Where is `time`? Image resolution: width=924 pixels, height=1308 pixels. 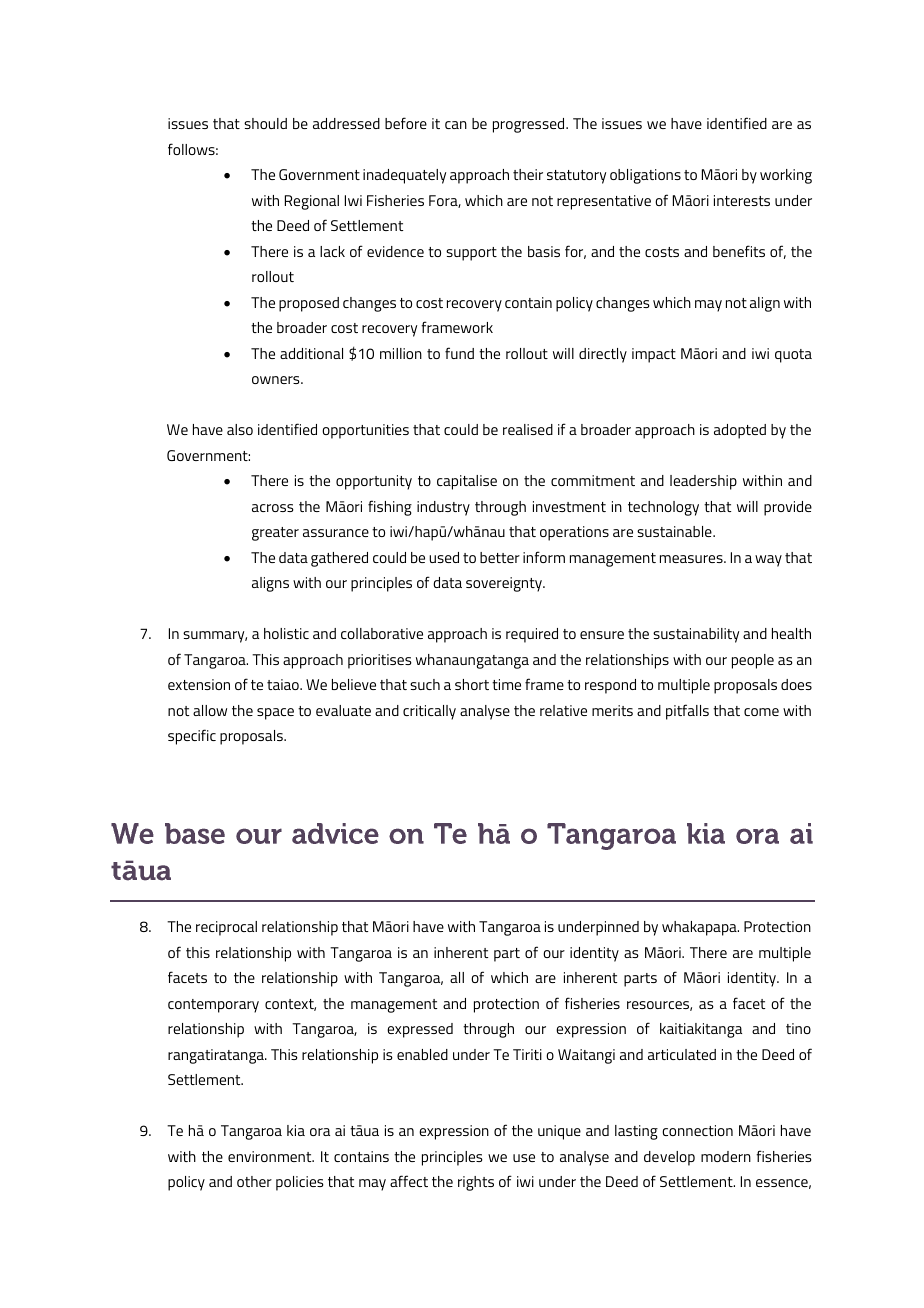 time is located at coordinates (506, 684).
